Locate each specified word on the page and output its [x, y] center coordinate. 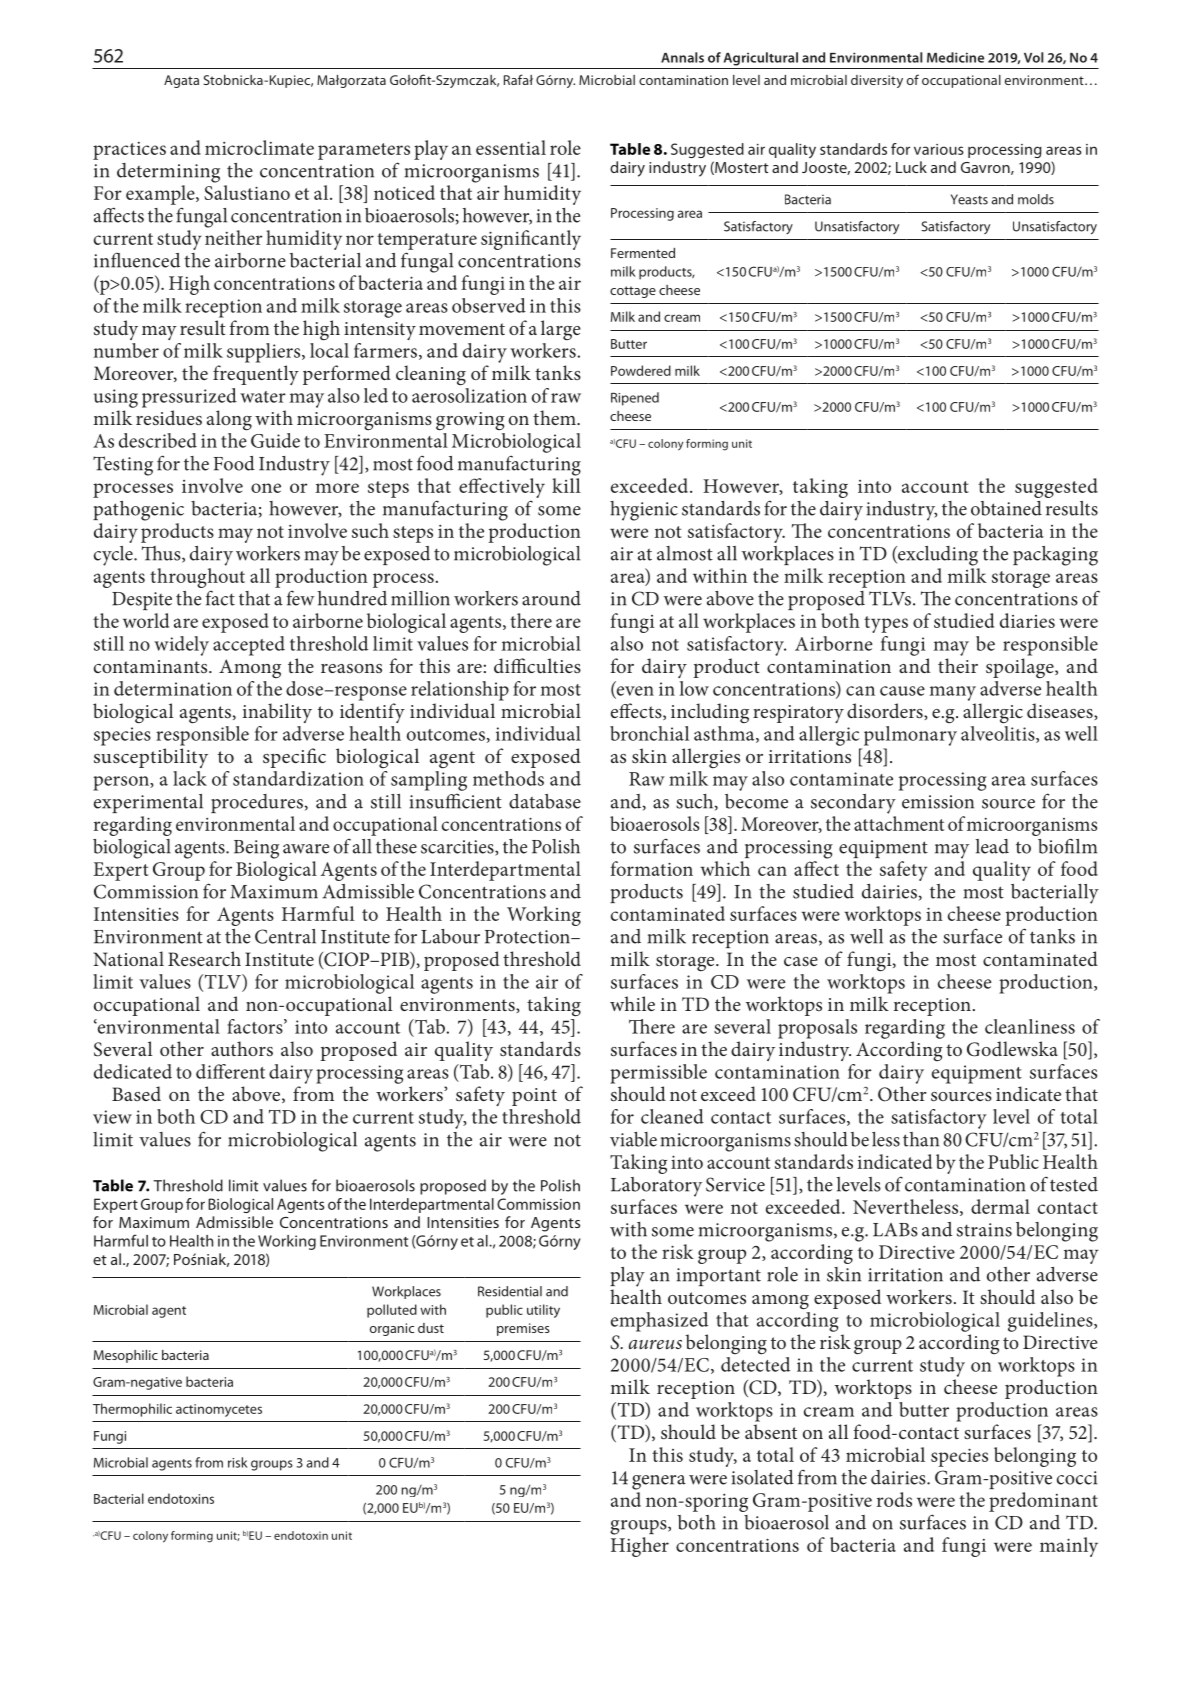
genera [659, 1482]
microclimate [259, 147]
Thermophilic [132, 1410]
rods [894, 1499]
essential [511, 147]
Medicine [955, 57]
